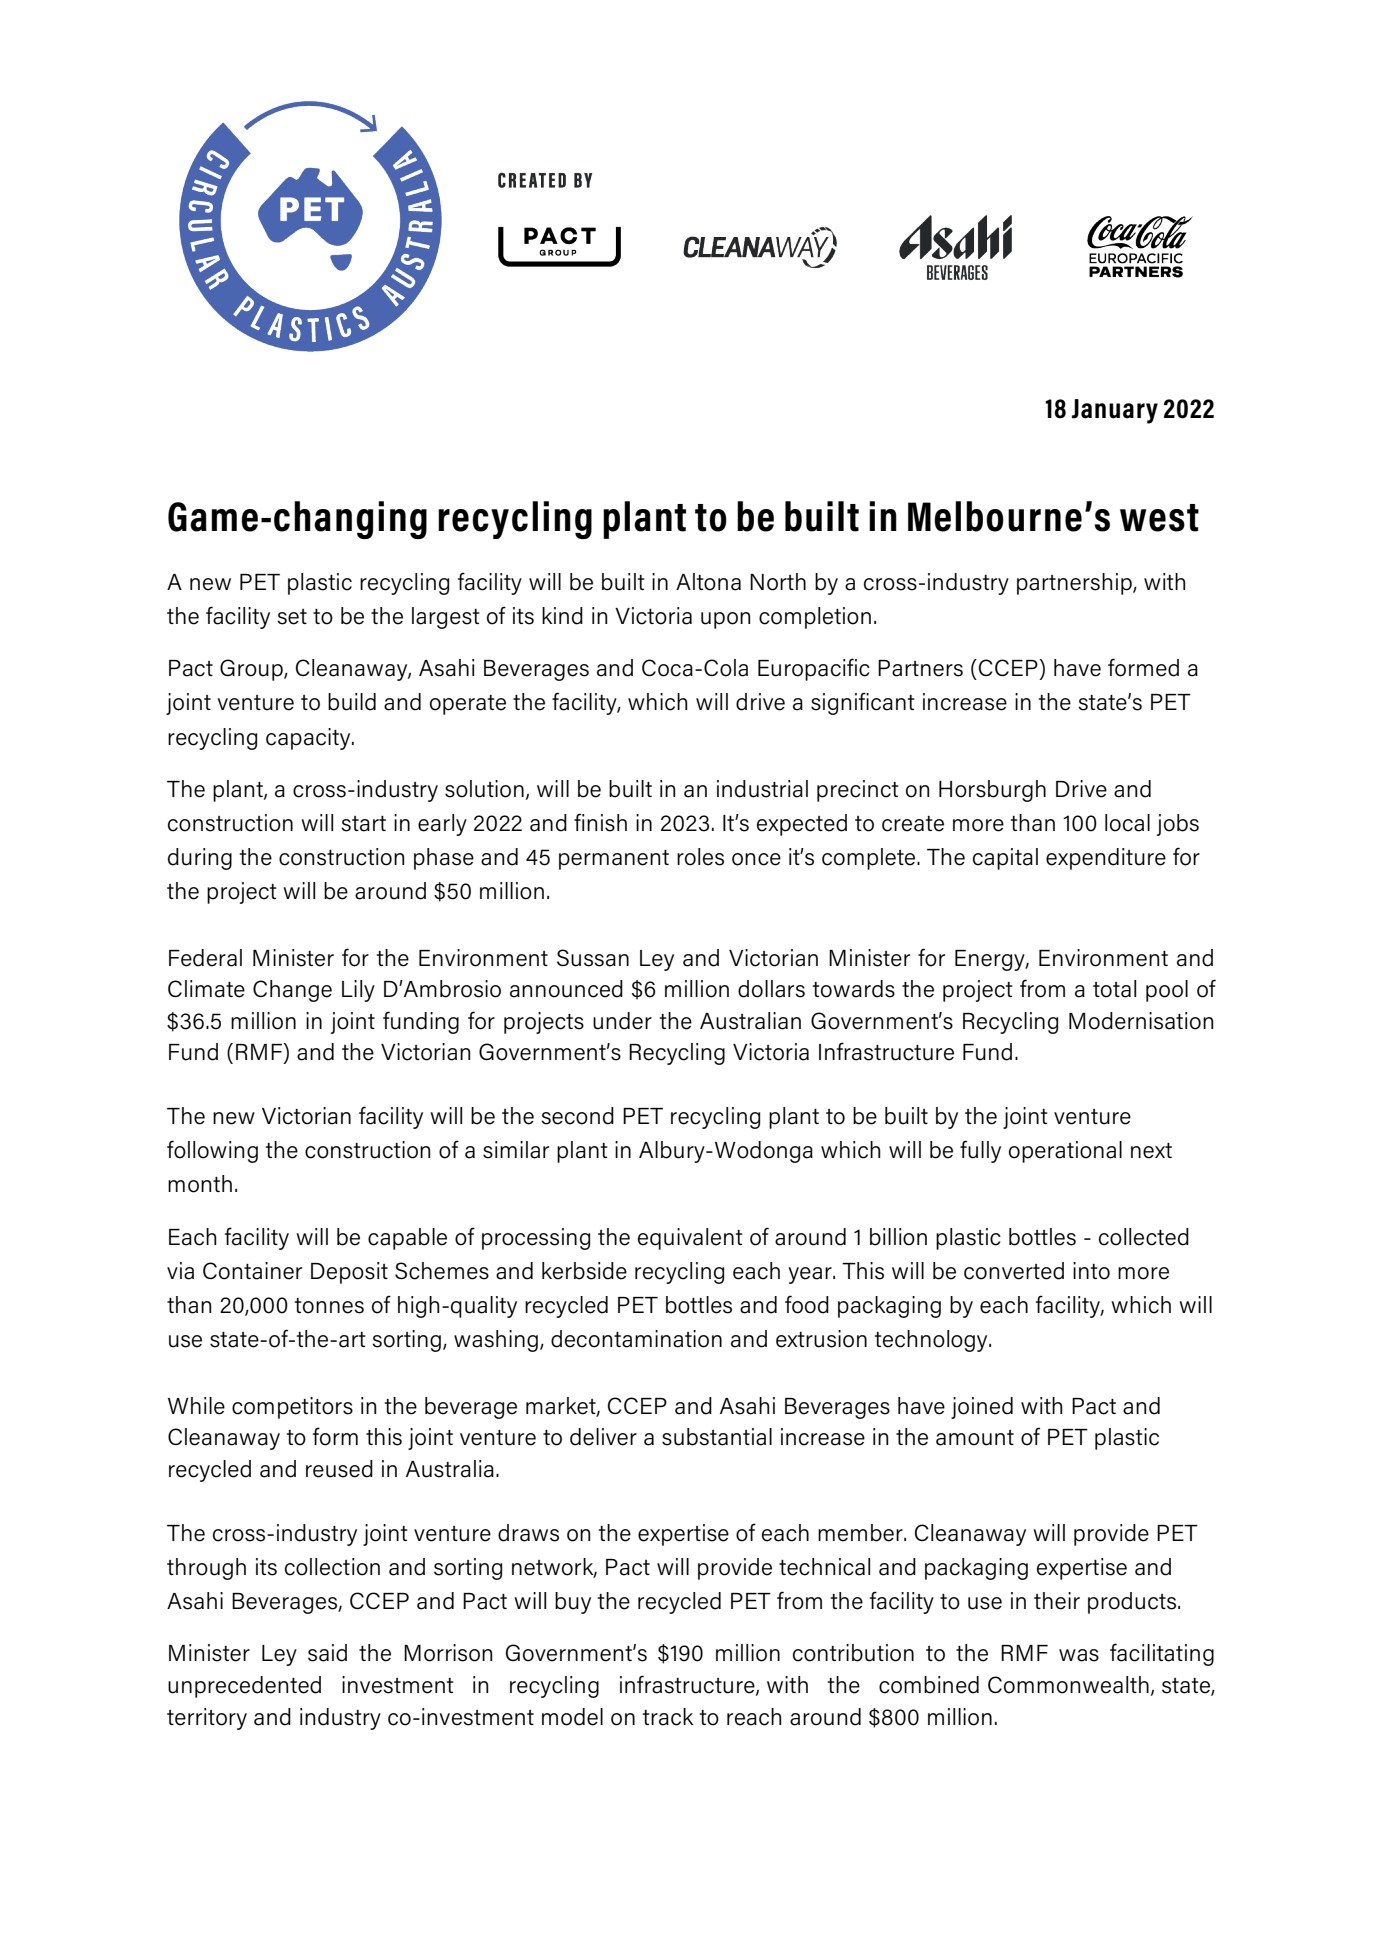 Image resolution: width=1383 pixels, height=1955 pixels. I want to click on January, so click(1115, 411).
